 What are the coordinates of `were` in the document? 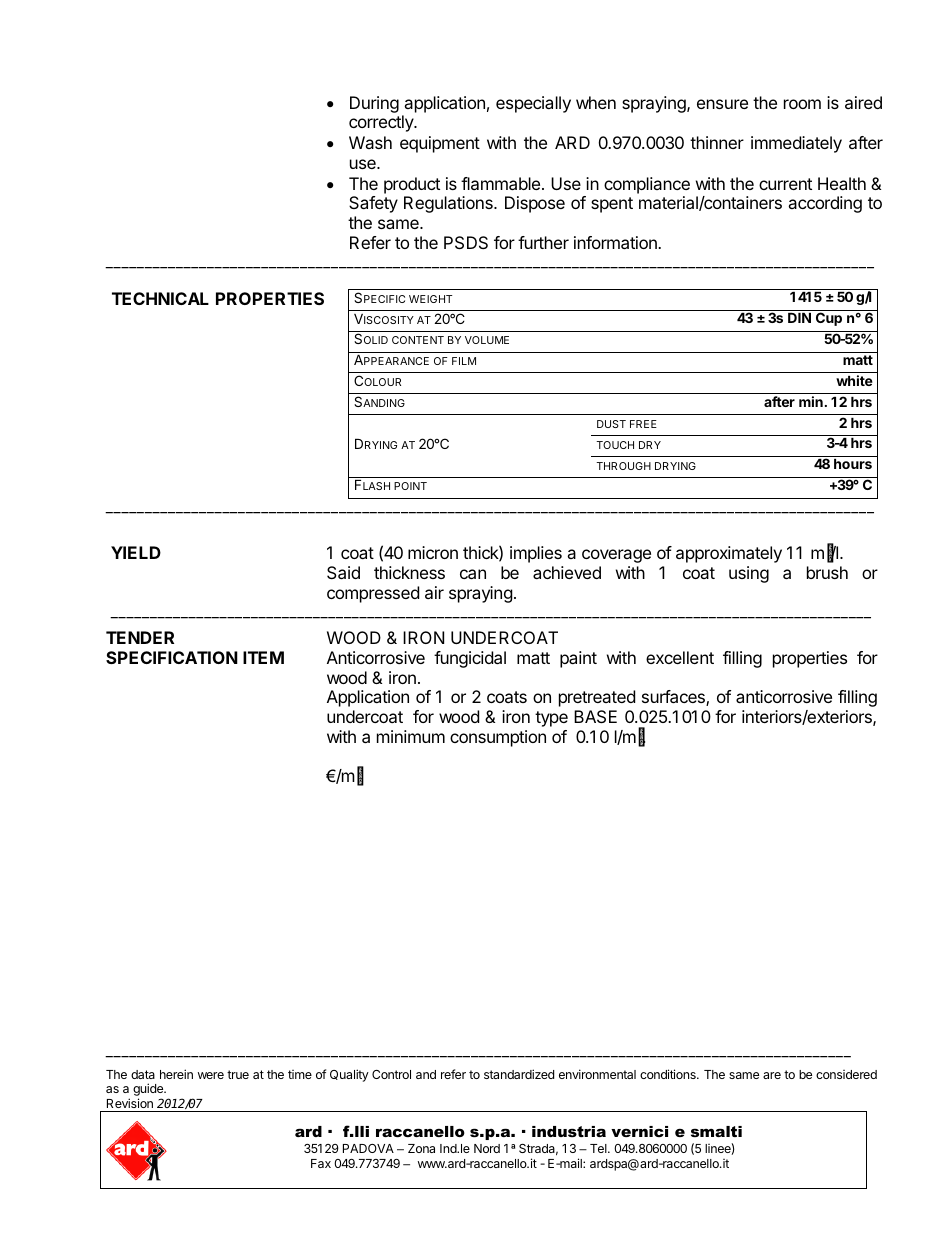 It's located at (211, 1075).
